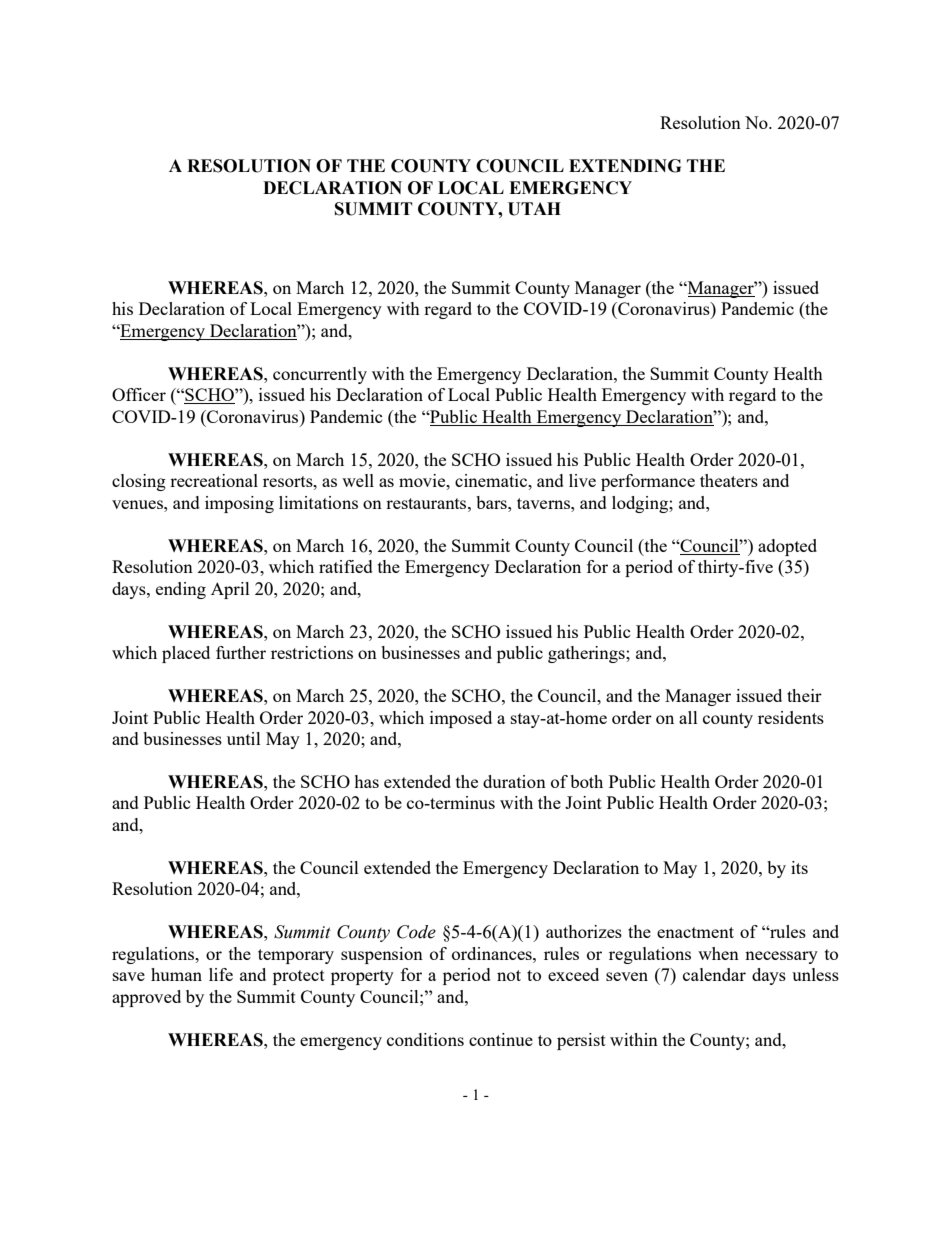 The height and width of the screenshot is (1233, 952). I want to click on their, so click(804, 695).
